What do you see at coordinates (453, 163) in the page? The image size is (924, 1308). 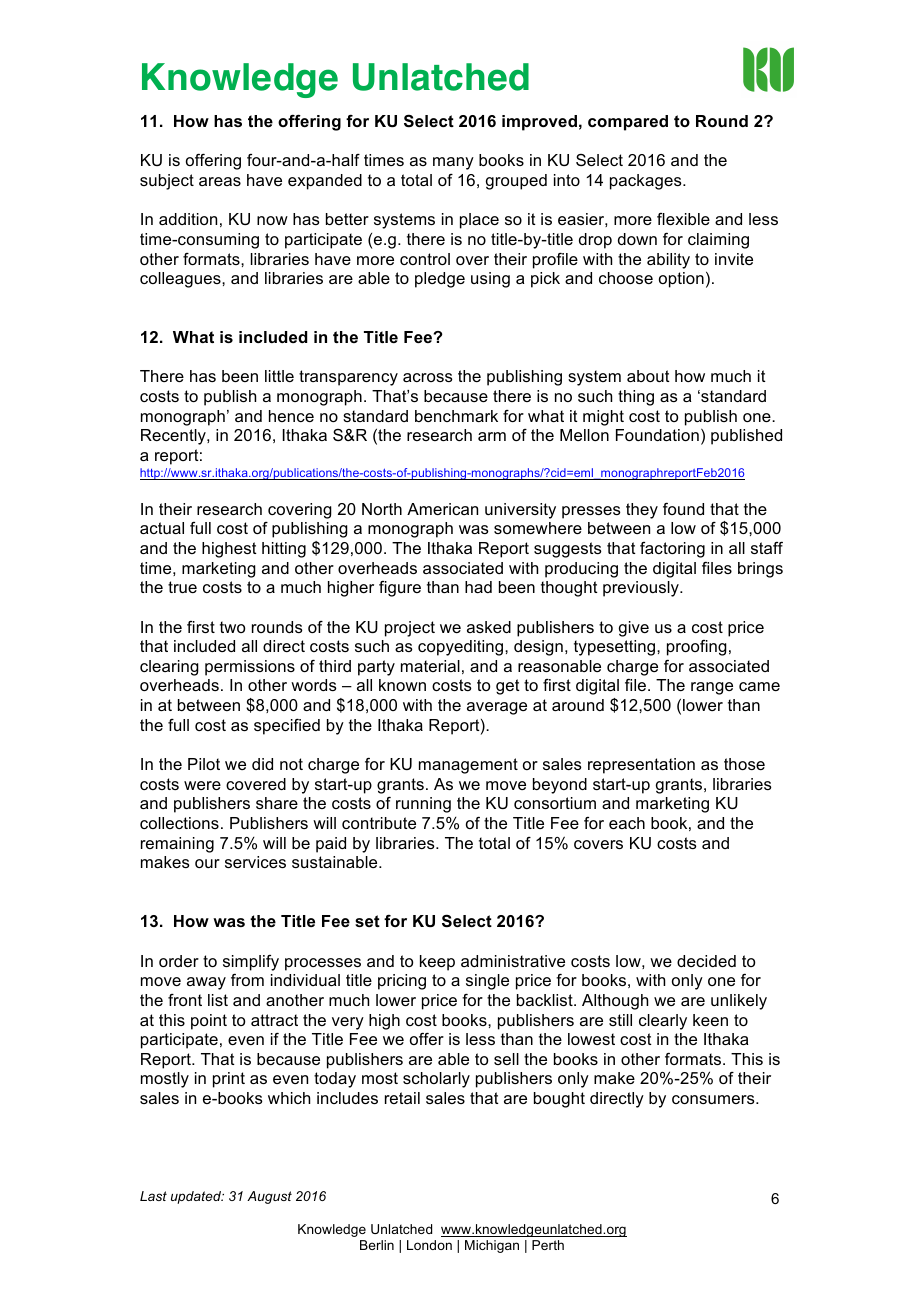 I see `many` at bounding box center [453, 163].
